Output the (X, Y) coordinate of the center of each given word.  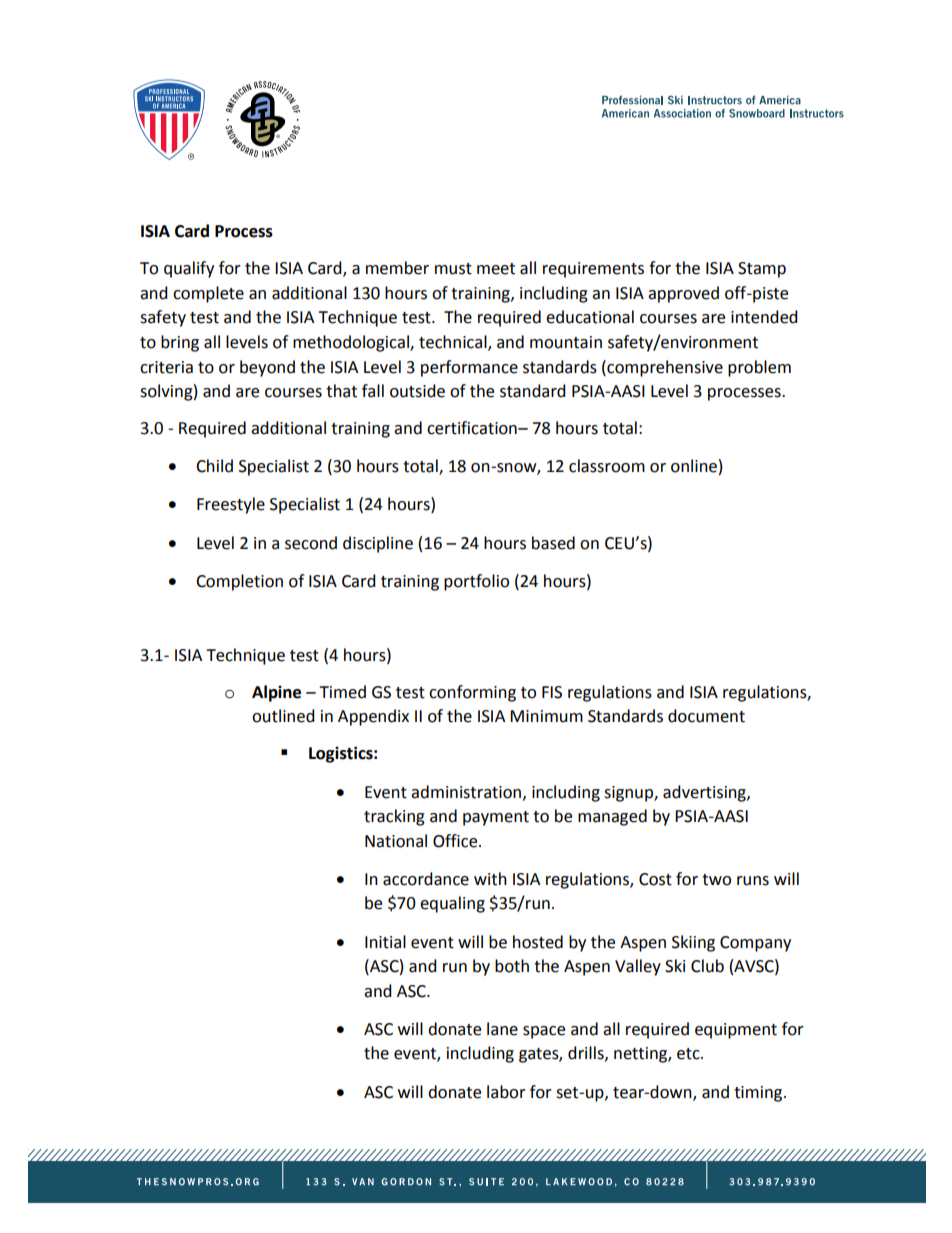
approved (683, 294)
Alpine (276, 693)
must (453, 269)
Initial (385, 942)
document (706, 716)
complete (208, 294)
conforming (472, 693)
